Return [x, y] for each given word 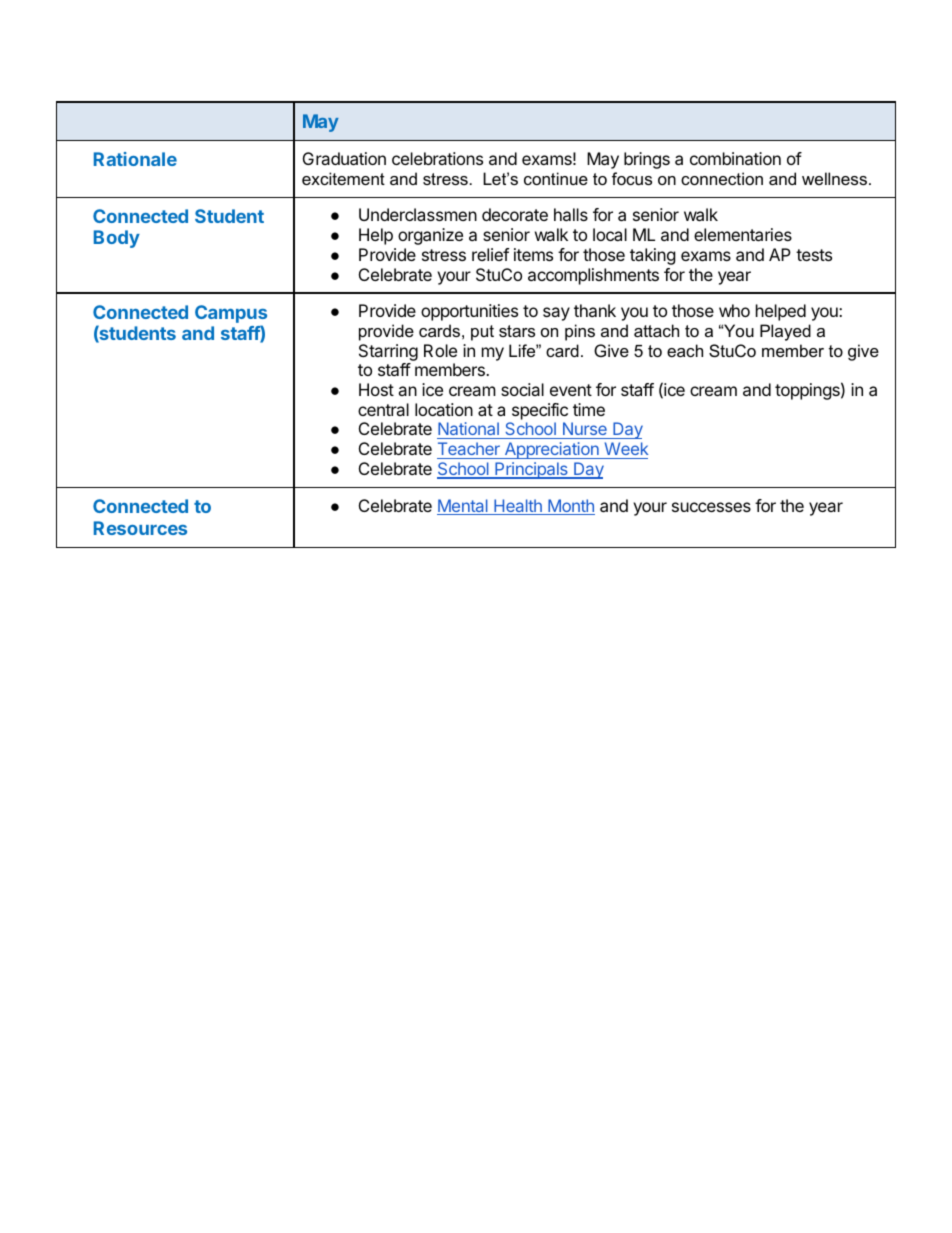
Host [376, 389]
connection [722, 178]
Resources [140, 528]
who [734, 310]
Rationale [135, 159]
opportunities [469, 312]
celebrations [437, 158]
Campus [231, 315]
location [444, 409]
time [589, 409]
